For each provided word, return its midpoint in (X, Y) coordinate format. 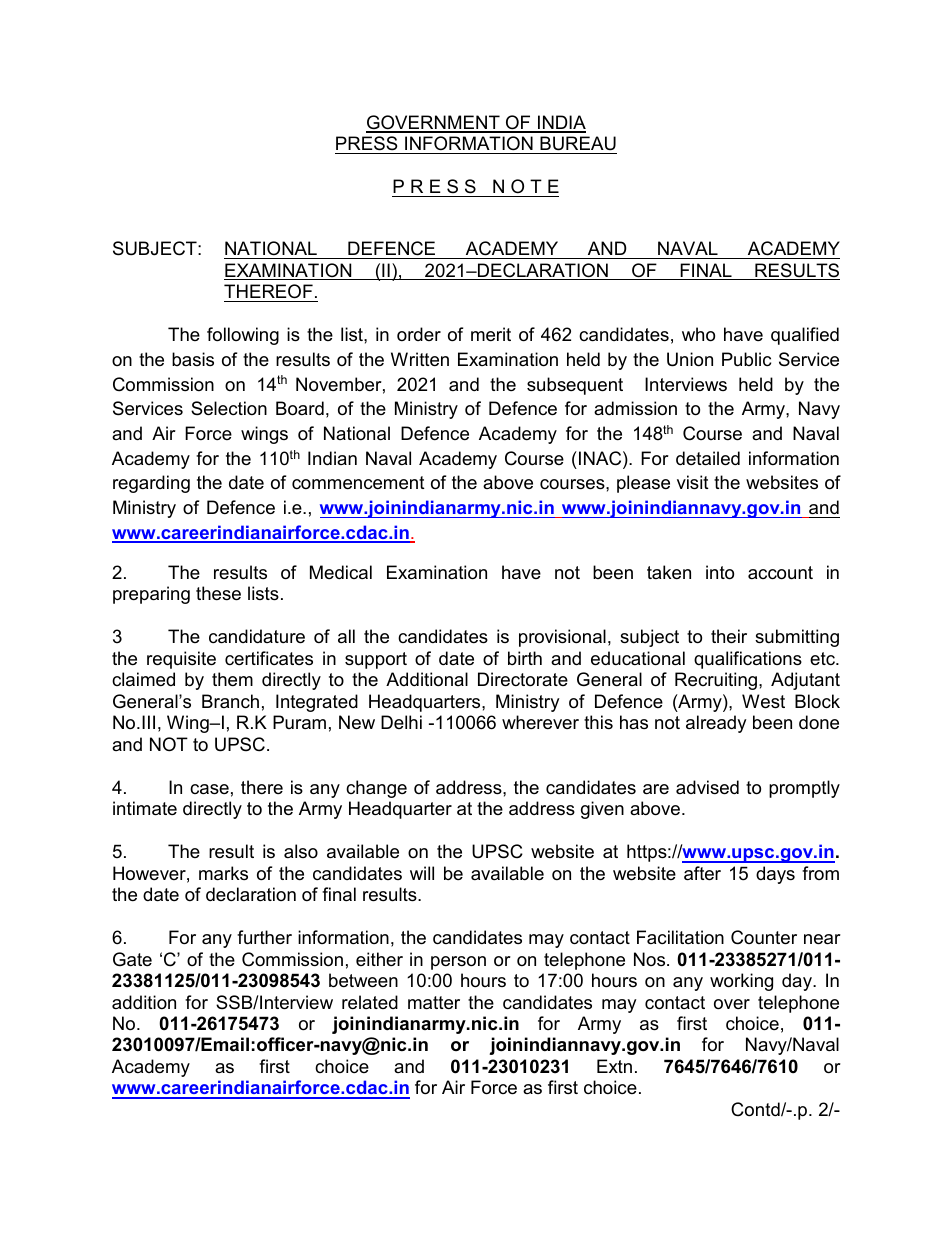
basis (193, 359)
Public (746, 359)
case (209, 789)
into (720, 572)
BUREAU (578, 143)
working (741, 982)
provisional (562, 638)
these (218, 593)
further (264, 937)
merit (491, 334)
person (458, 963)
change (376, 789)
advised (707, 787)
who (698, 334)
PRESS (366, 143)
